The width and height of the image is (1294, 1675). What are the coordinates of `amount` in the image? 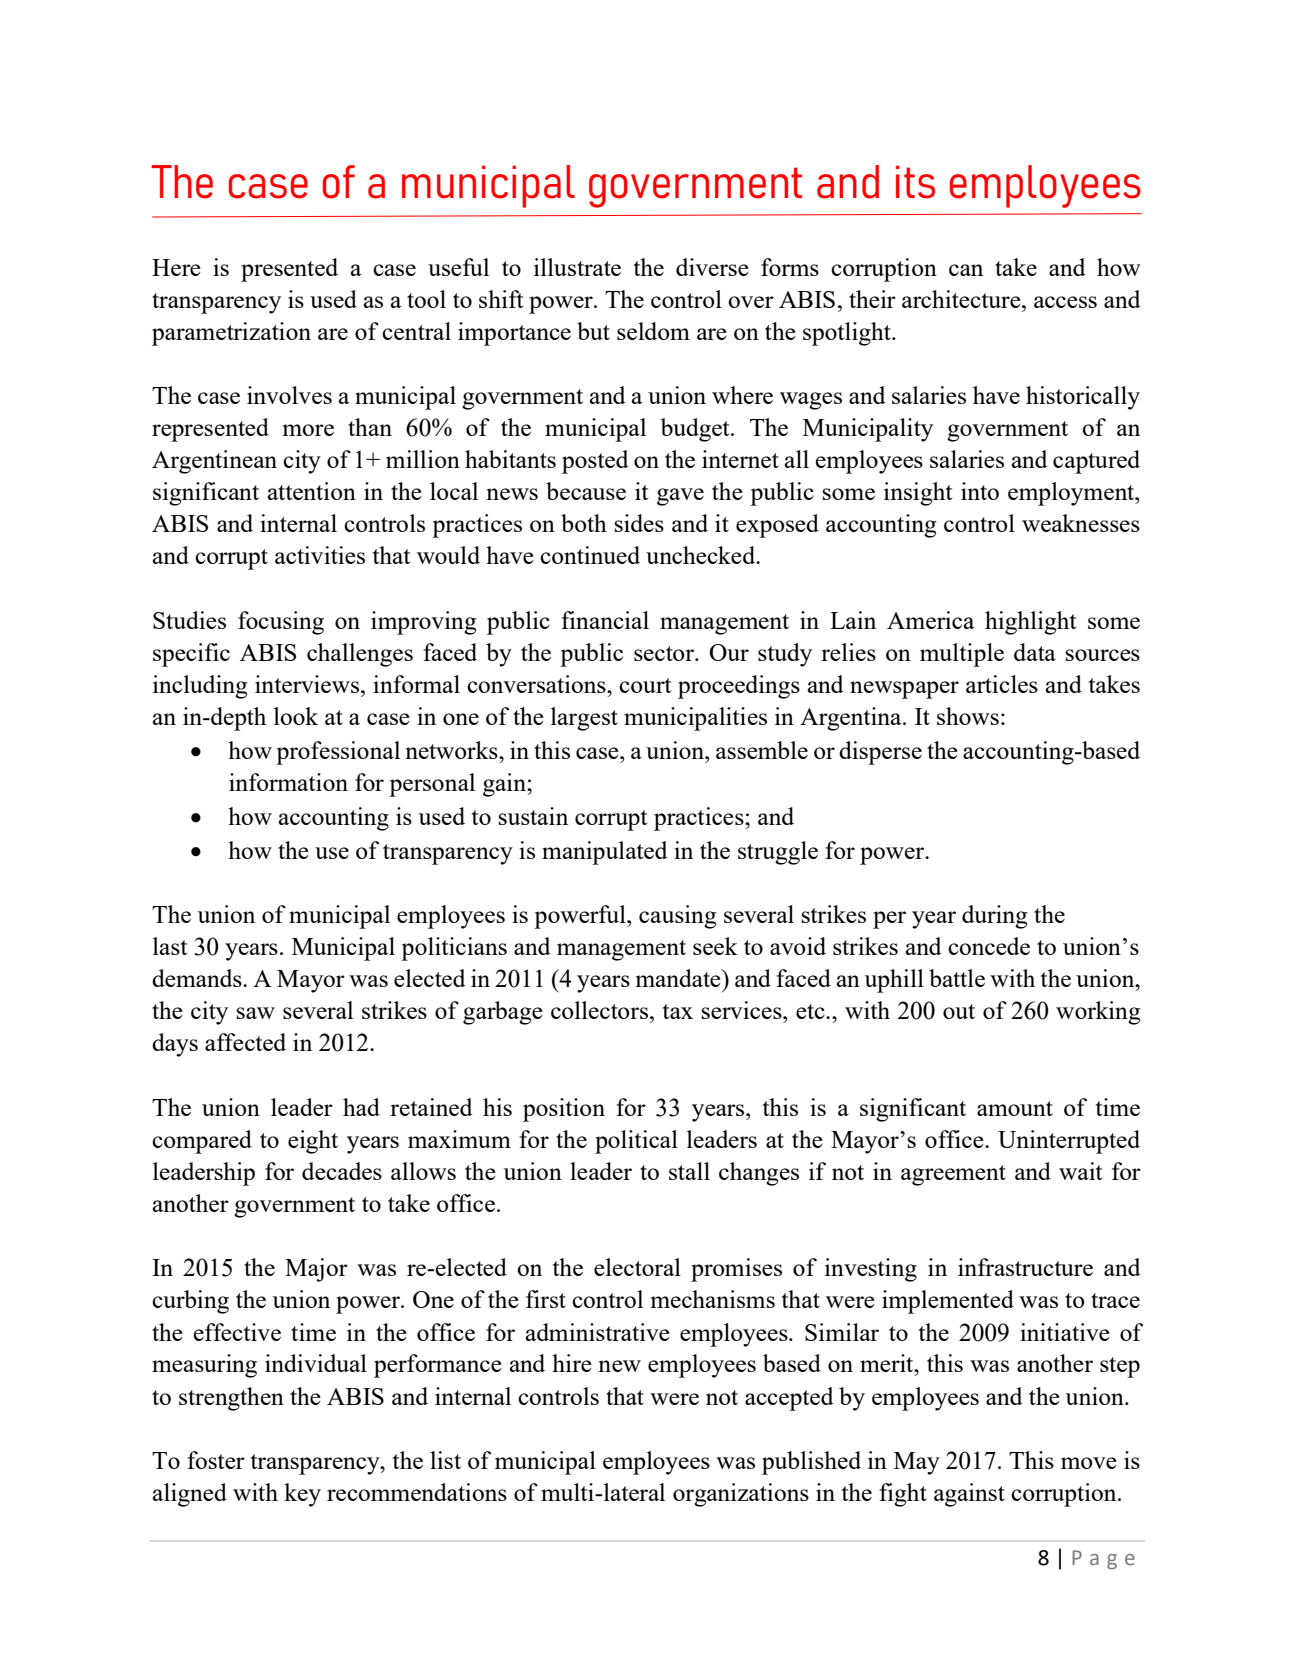 It's located at (1015, 1108).
